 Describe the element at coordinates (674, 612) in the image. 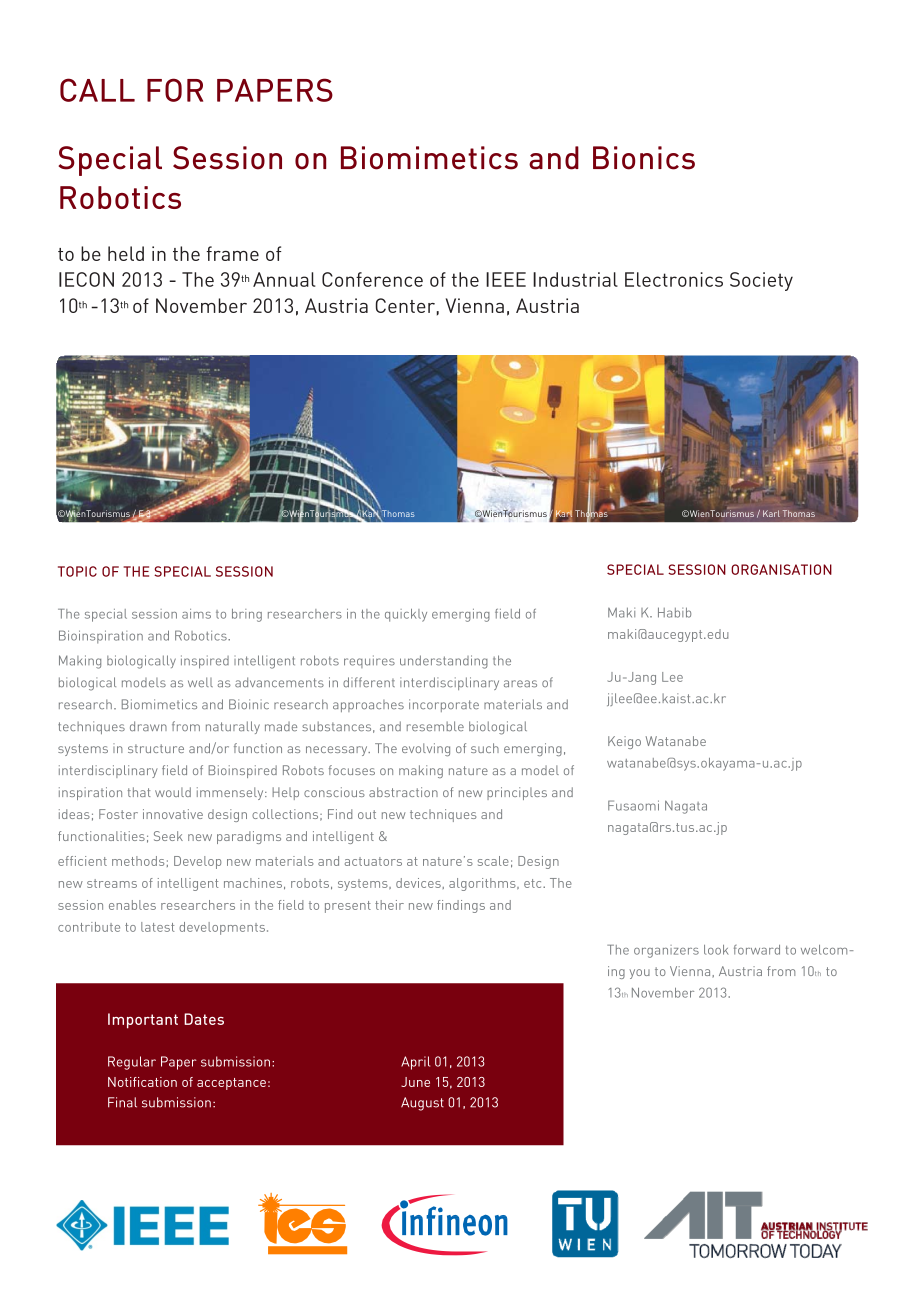

I see `Habib` at that location.
